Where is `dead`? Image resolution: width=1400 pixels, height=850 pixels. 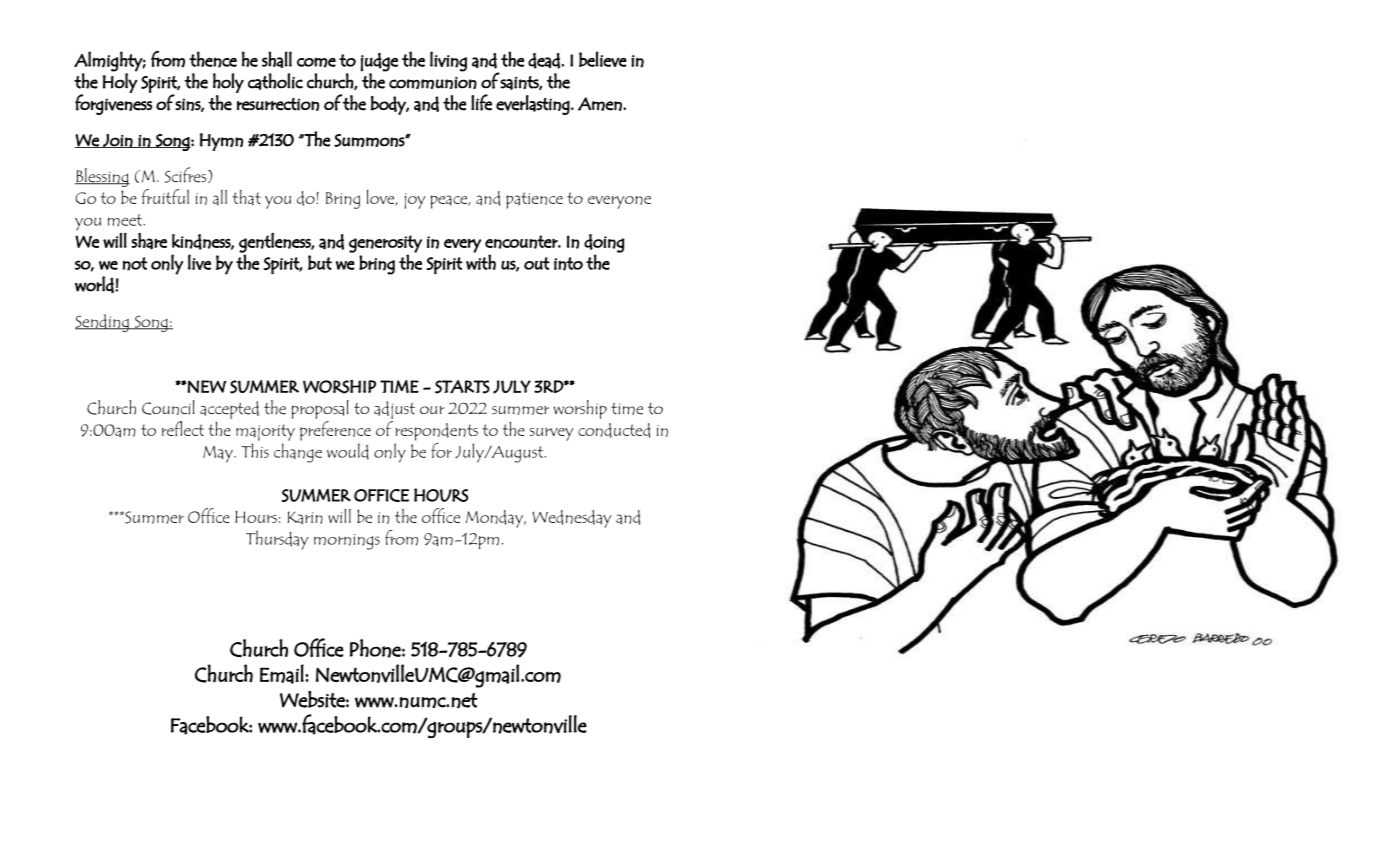
dead is located at coordinates (544, 61).
